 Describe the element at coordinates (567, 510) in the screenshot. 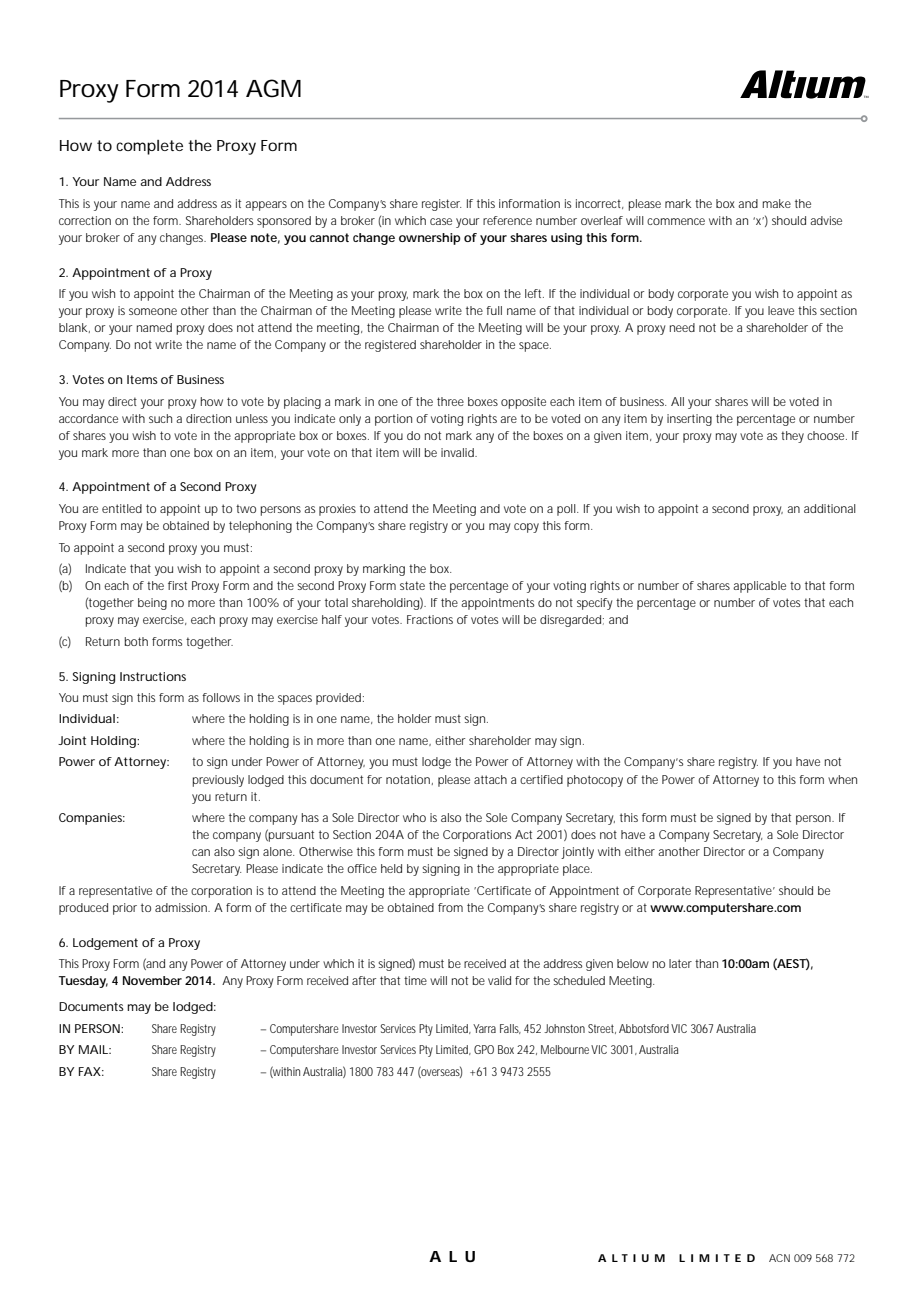

I see `poll` at that location.
